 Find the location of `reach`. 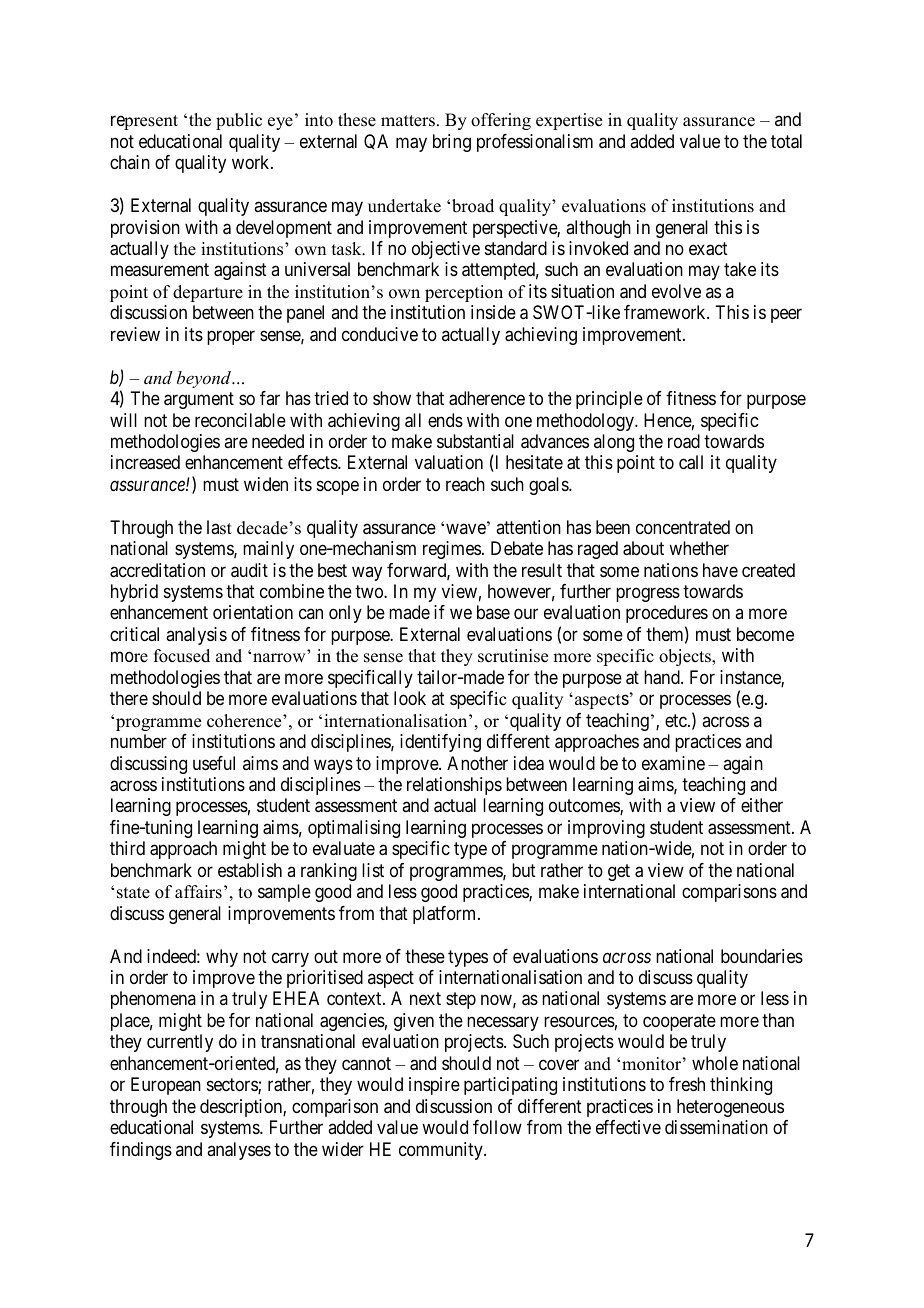

reach is located at coordinates (465, 484).
